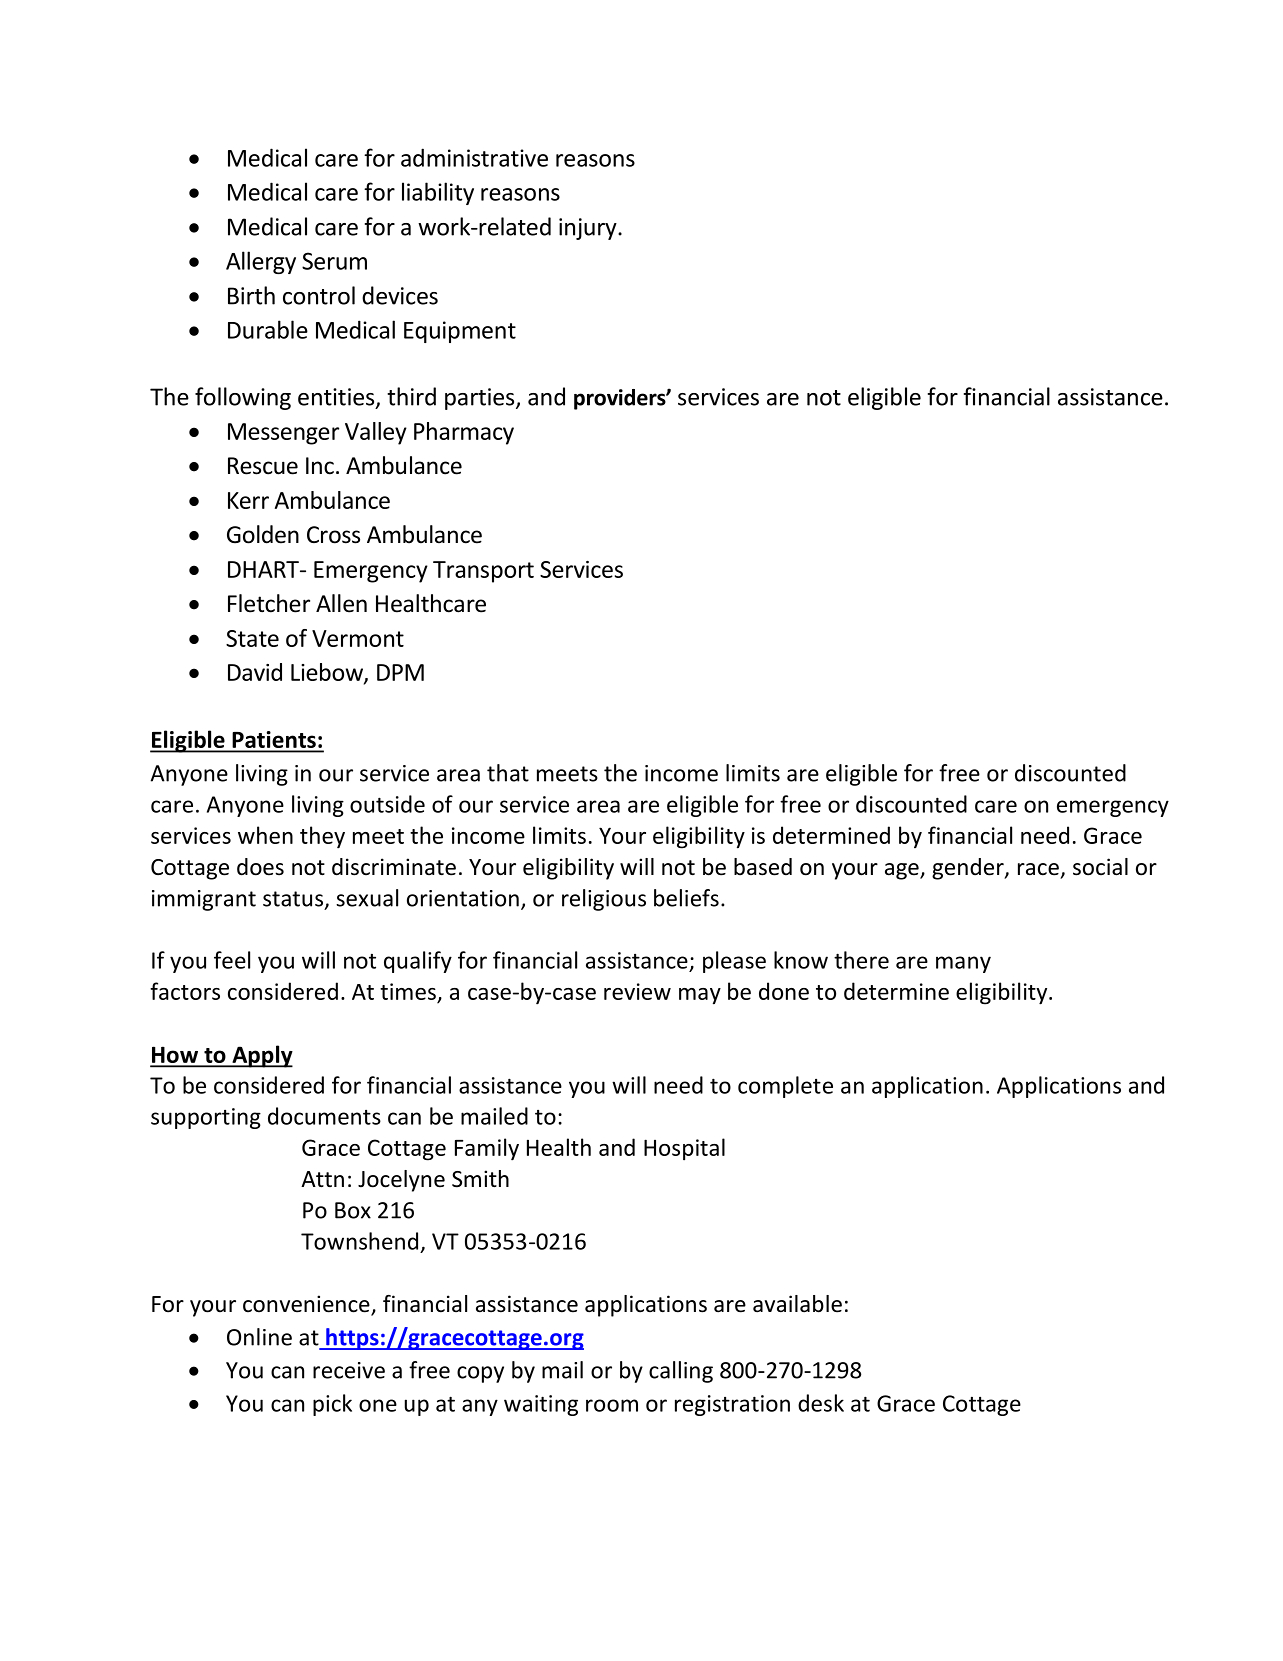 The height and width of the screenshot is (1661, 1283). I want to click on review, so click(637, 991).
